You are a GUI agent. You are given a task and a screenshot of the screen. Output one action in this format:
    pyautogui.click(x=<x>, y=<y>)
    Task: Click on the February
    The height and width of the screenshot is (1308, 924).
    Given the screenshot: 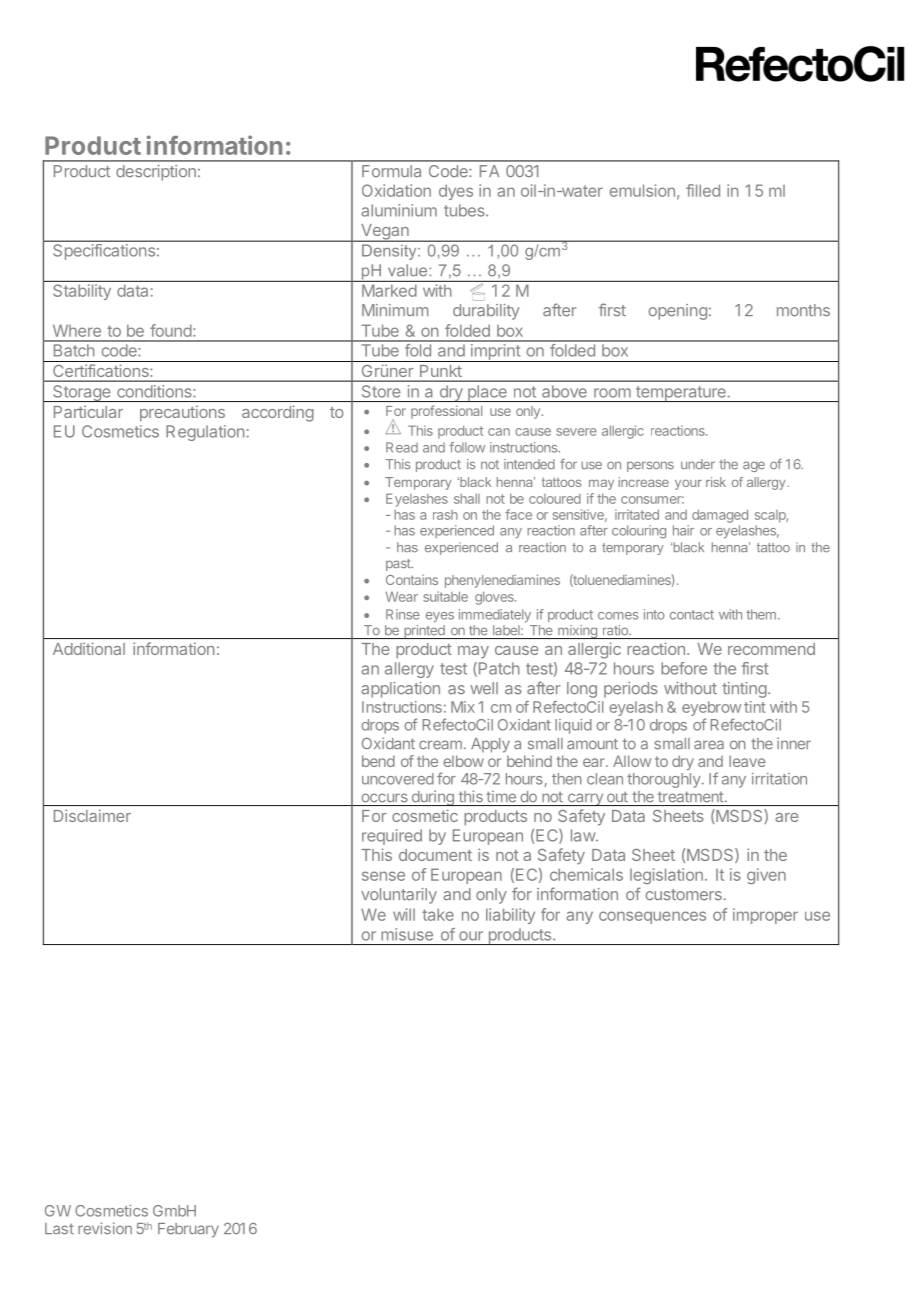 What is the action you would take?
    pyautogui.click(x=188, y=1230)
